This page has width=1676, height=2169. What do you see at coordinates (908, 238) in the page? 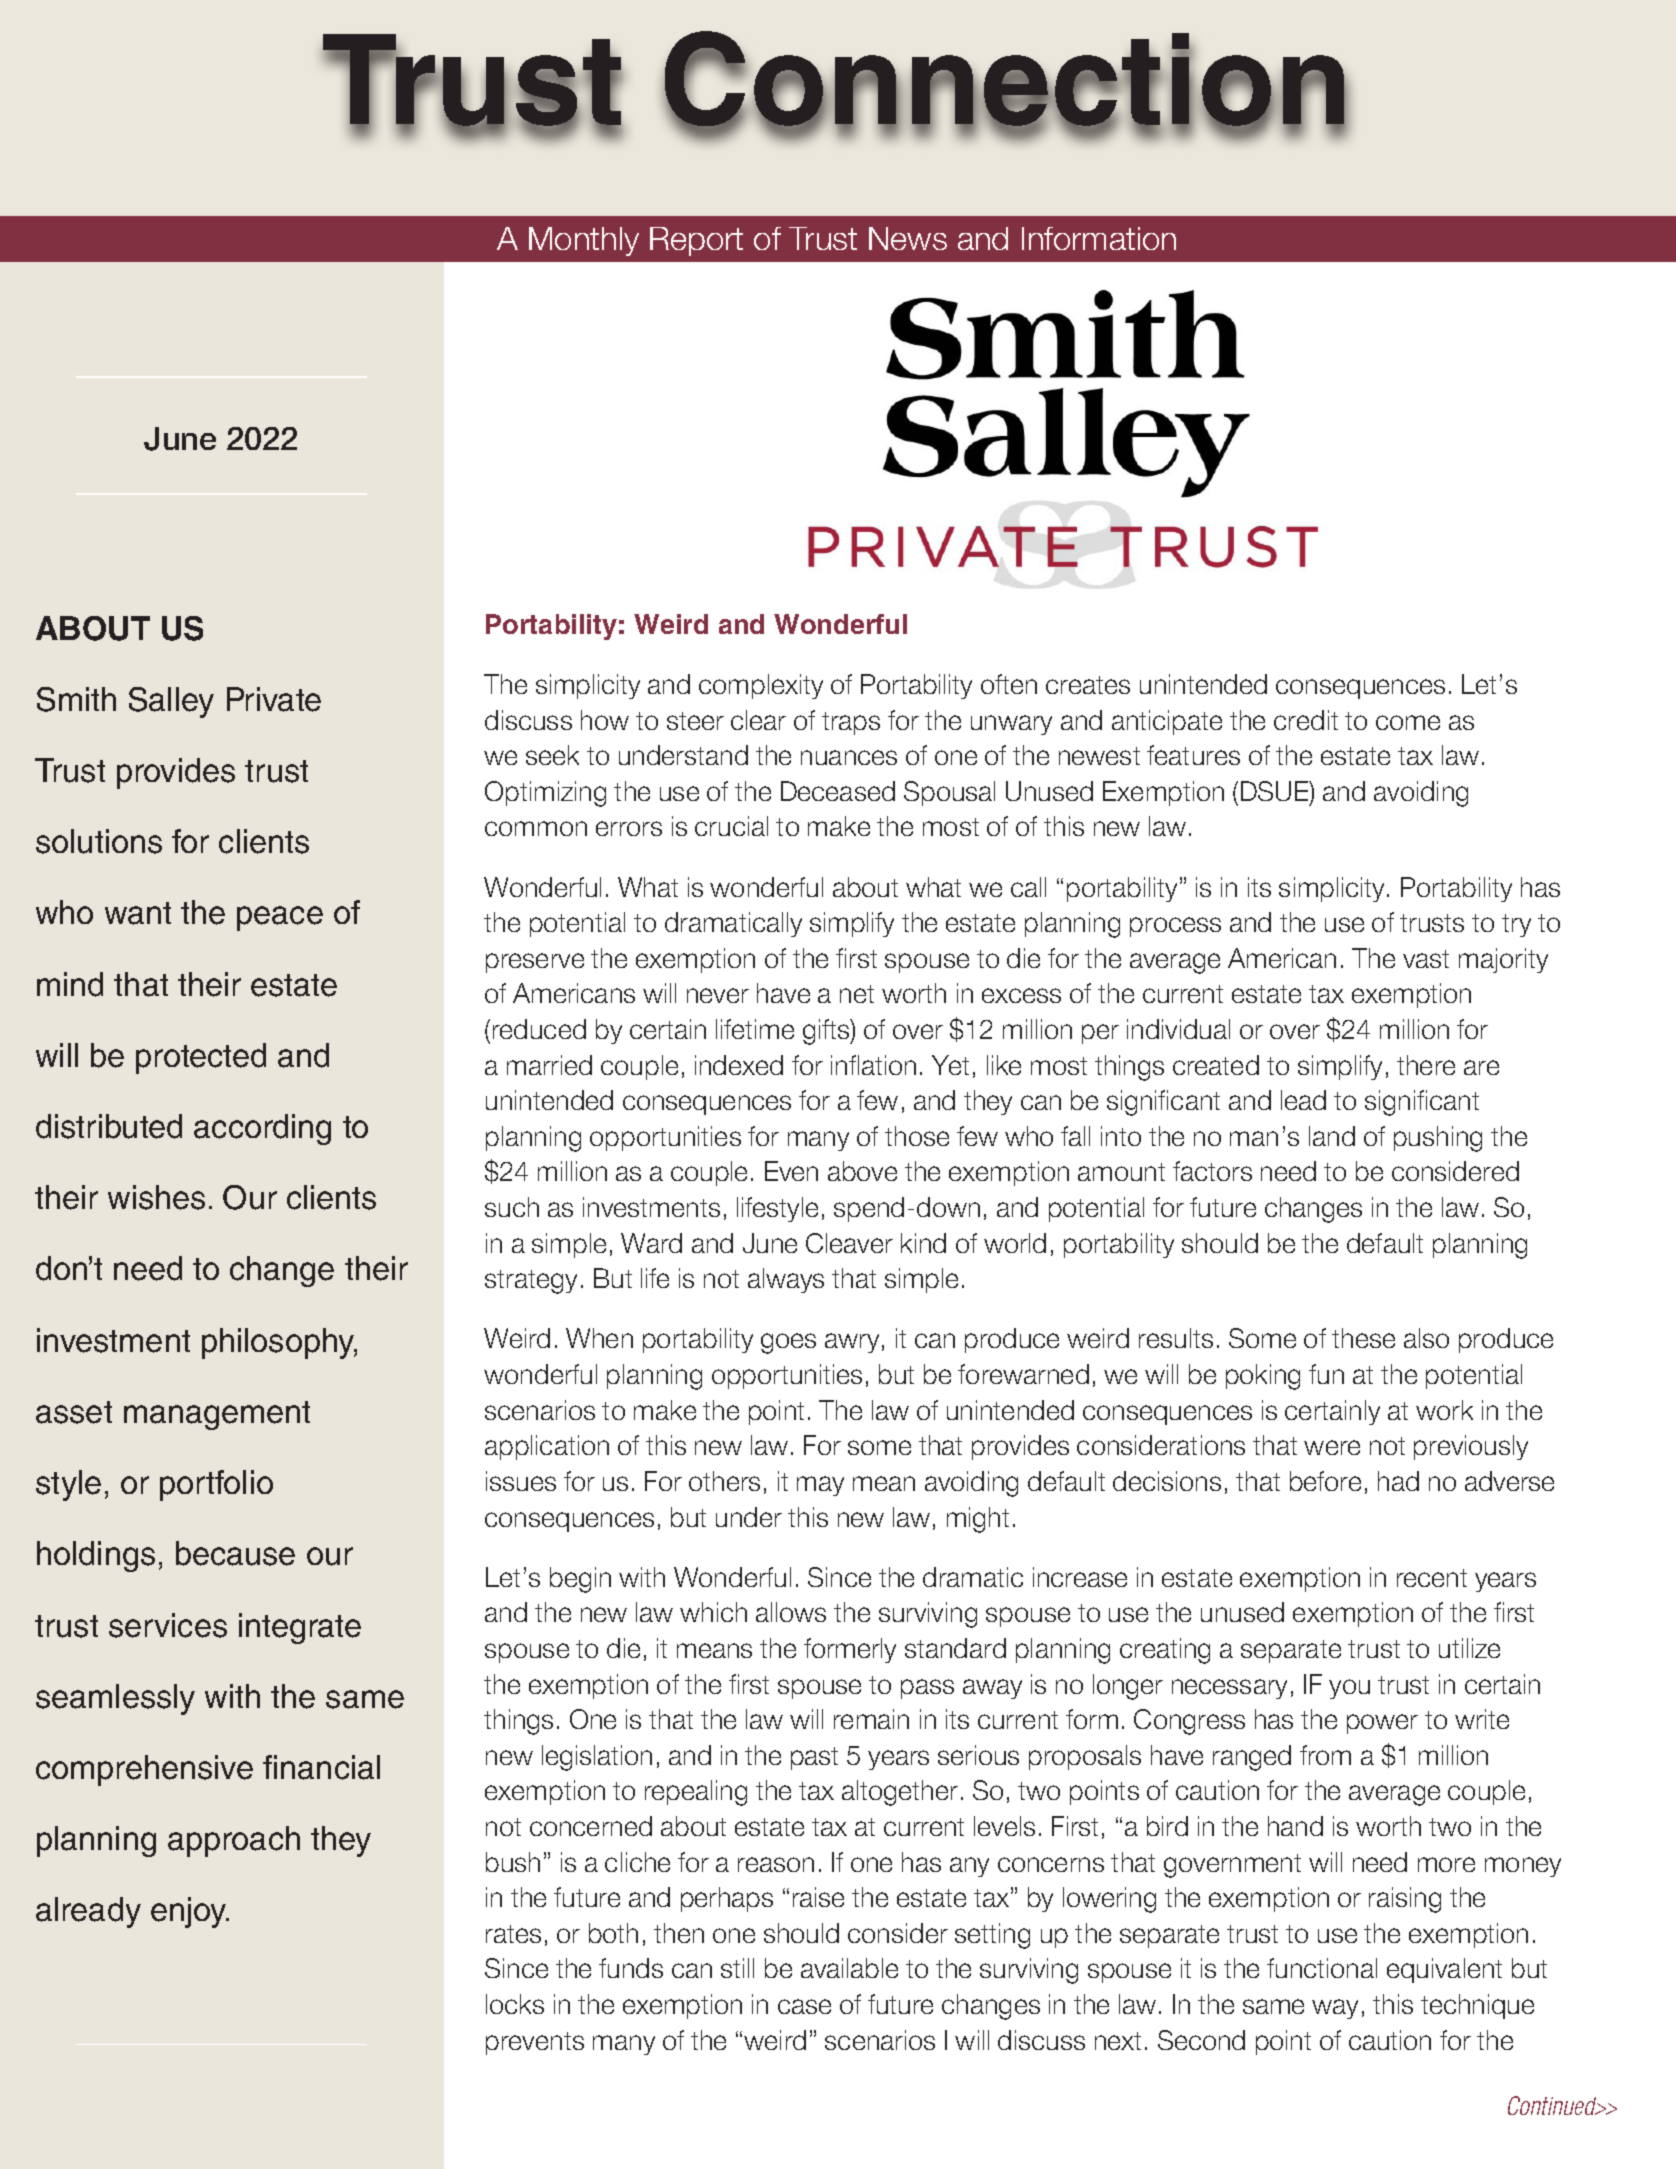
I see `News` at bounding box center [908, 238].
